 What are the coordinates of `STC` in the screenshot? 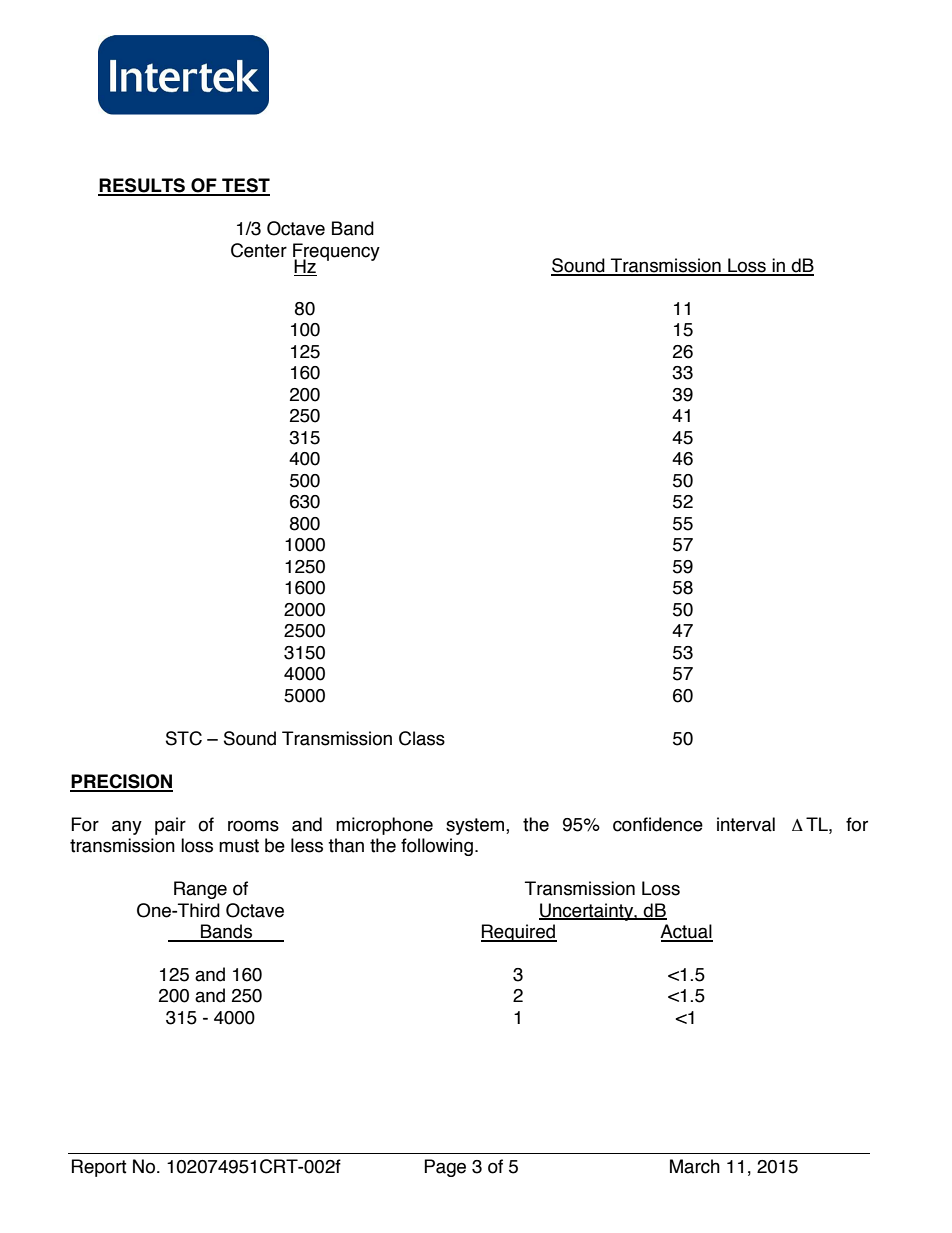 It's located at (184, 738).
